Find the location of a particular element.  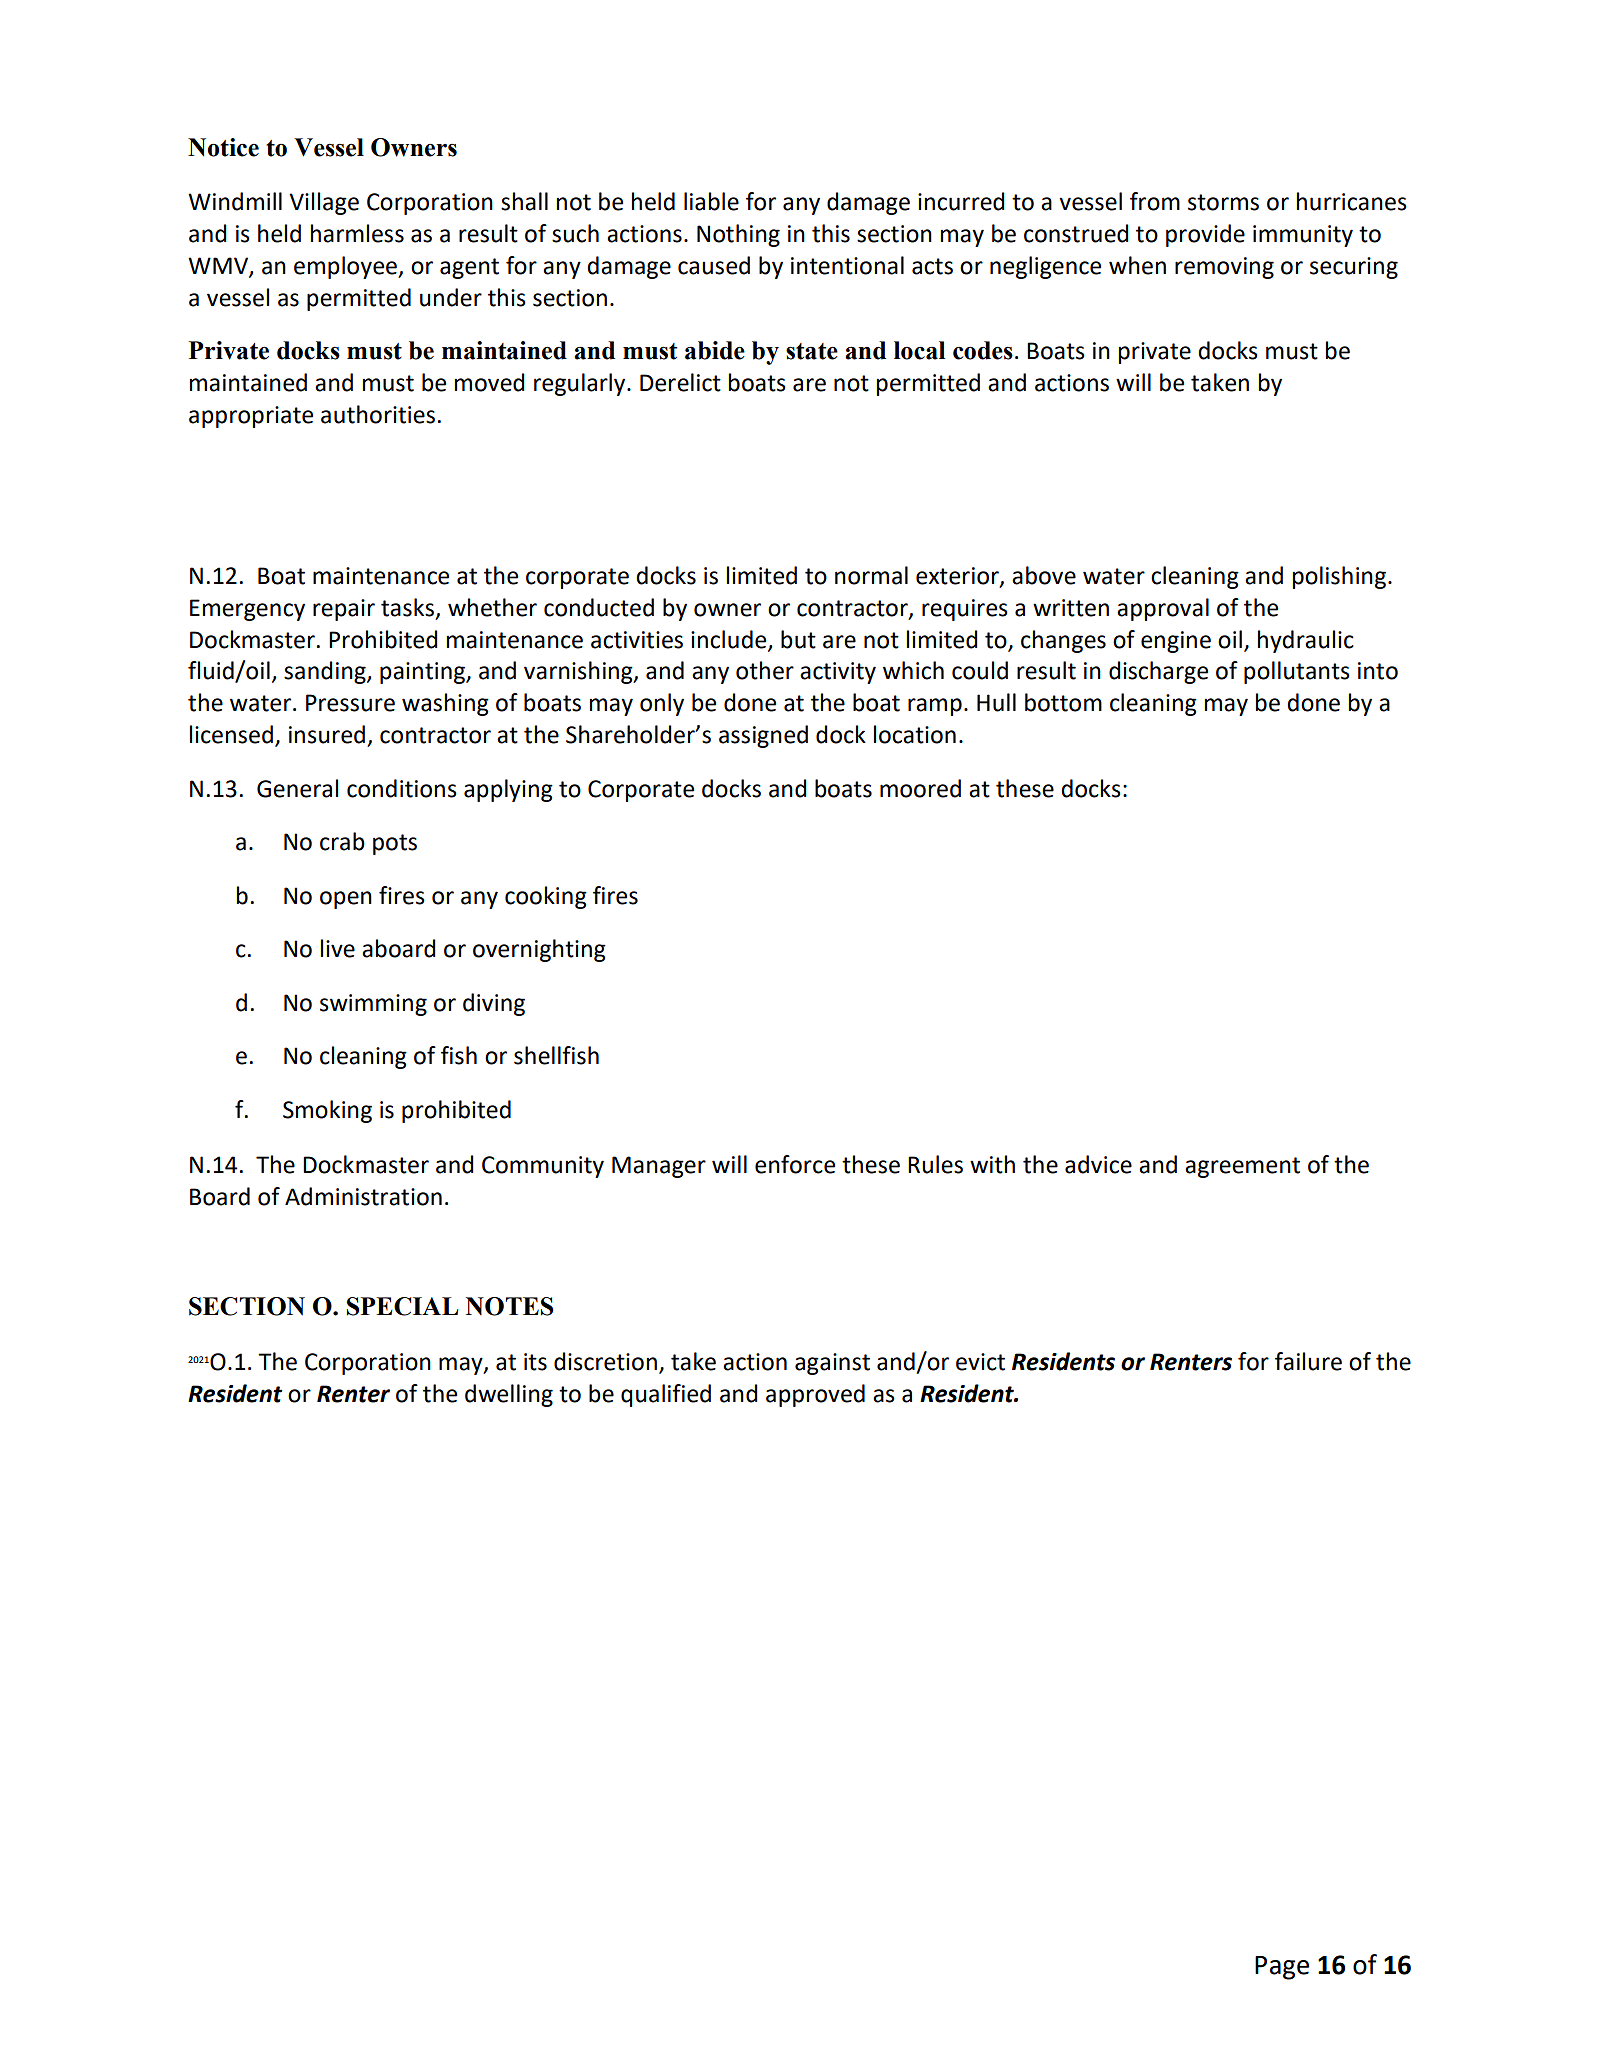

storms is located at coordinates (1223, 202).
